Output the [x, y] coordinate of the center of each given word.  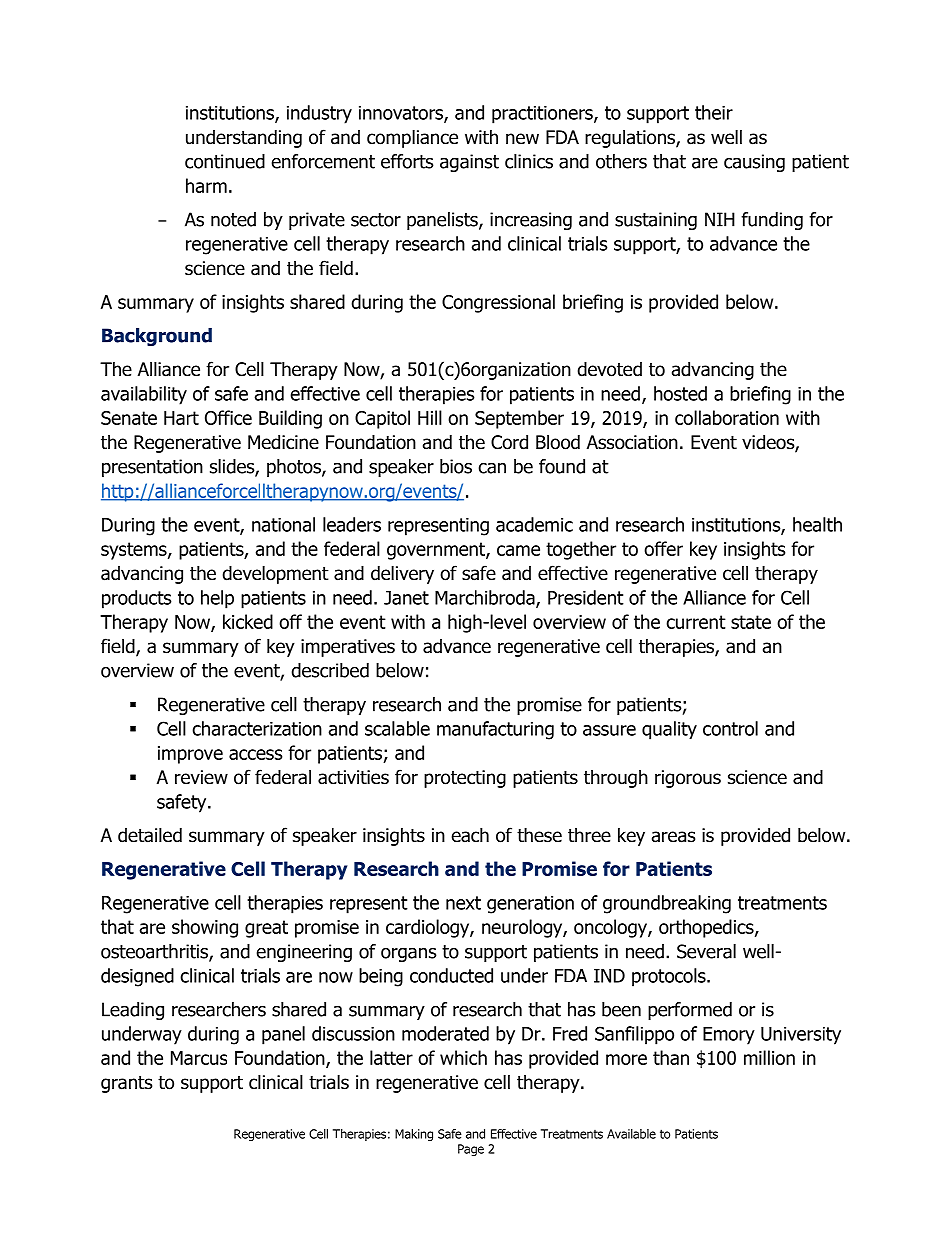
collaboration [727, 417]
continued [225, 161]
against [469, 163]
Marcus [199, 1058]
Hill [430, 417]
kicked [248, 621]
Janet [406, 598]
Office [228, 417]
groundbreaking [667, 904]
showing [205, 928]
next [463, 903]
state [751, 622]
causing [754, 163]
